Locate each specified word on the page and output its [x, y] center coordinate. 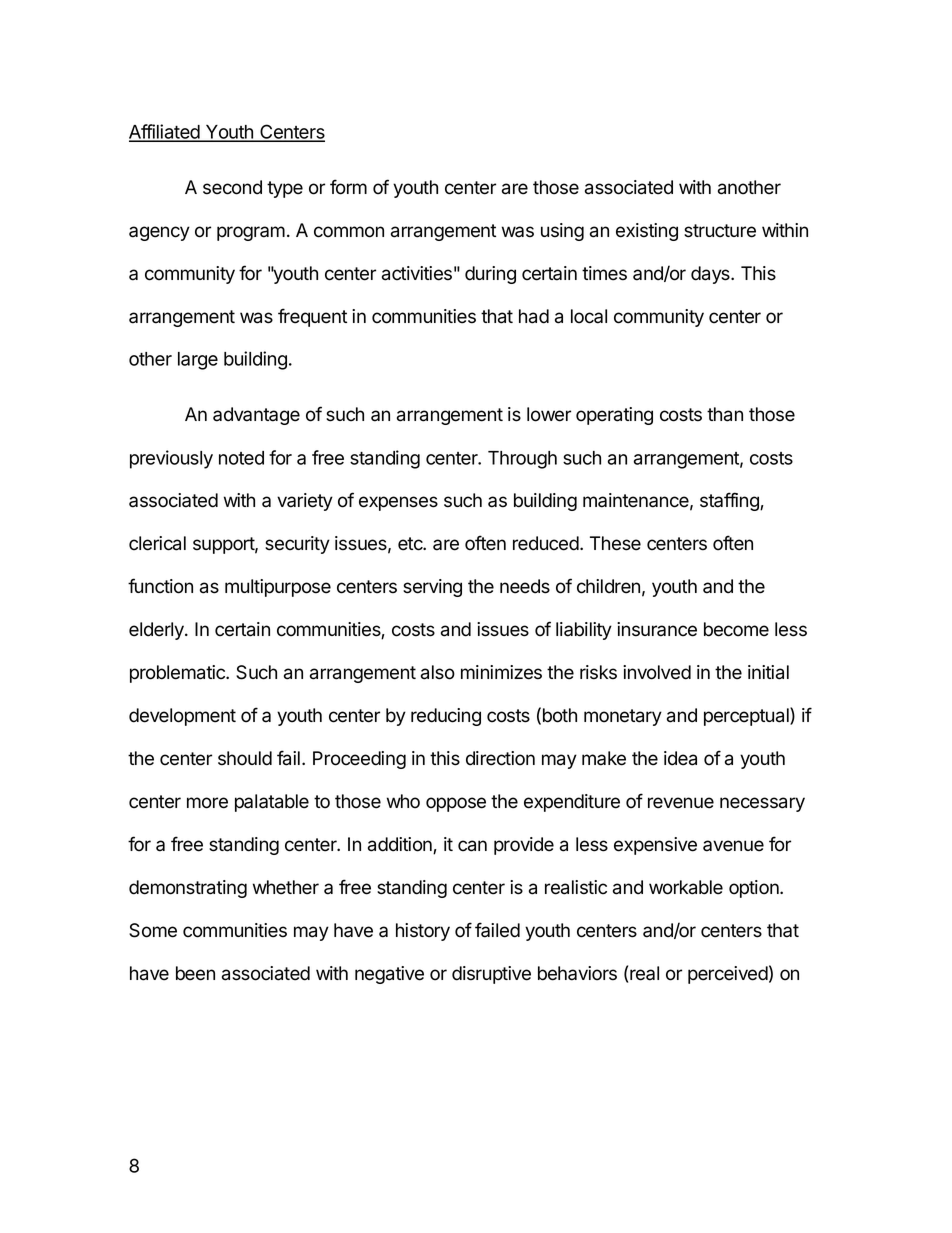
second [232, 187]
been [195, 973]
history [423, 932]
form [348, 187]
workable [686, 887]
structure [720, 231]
